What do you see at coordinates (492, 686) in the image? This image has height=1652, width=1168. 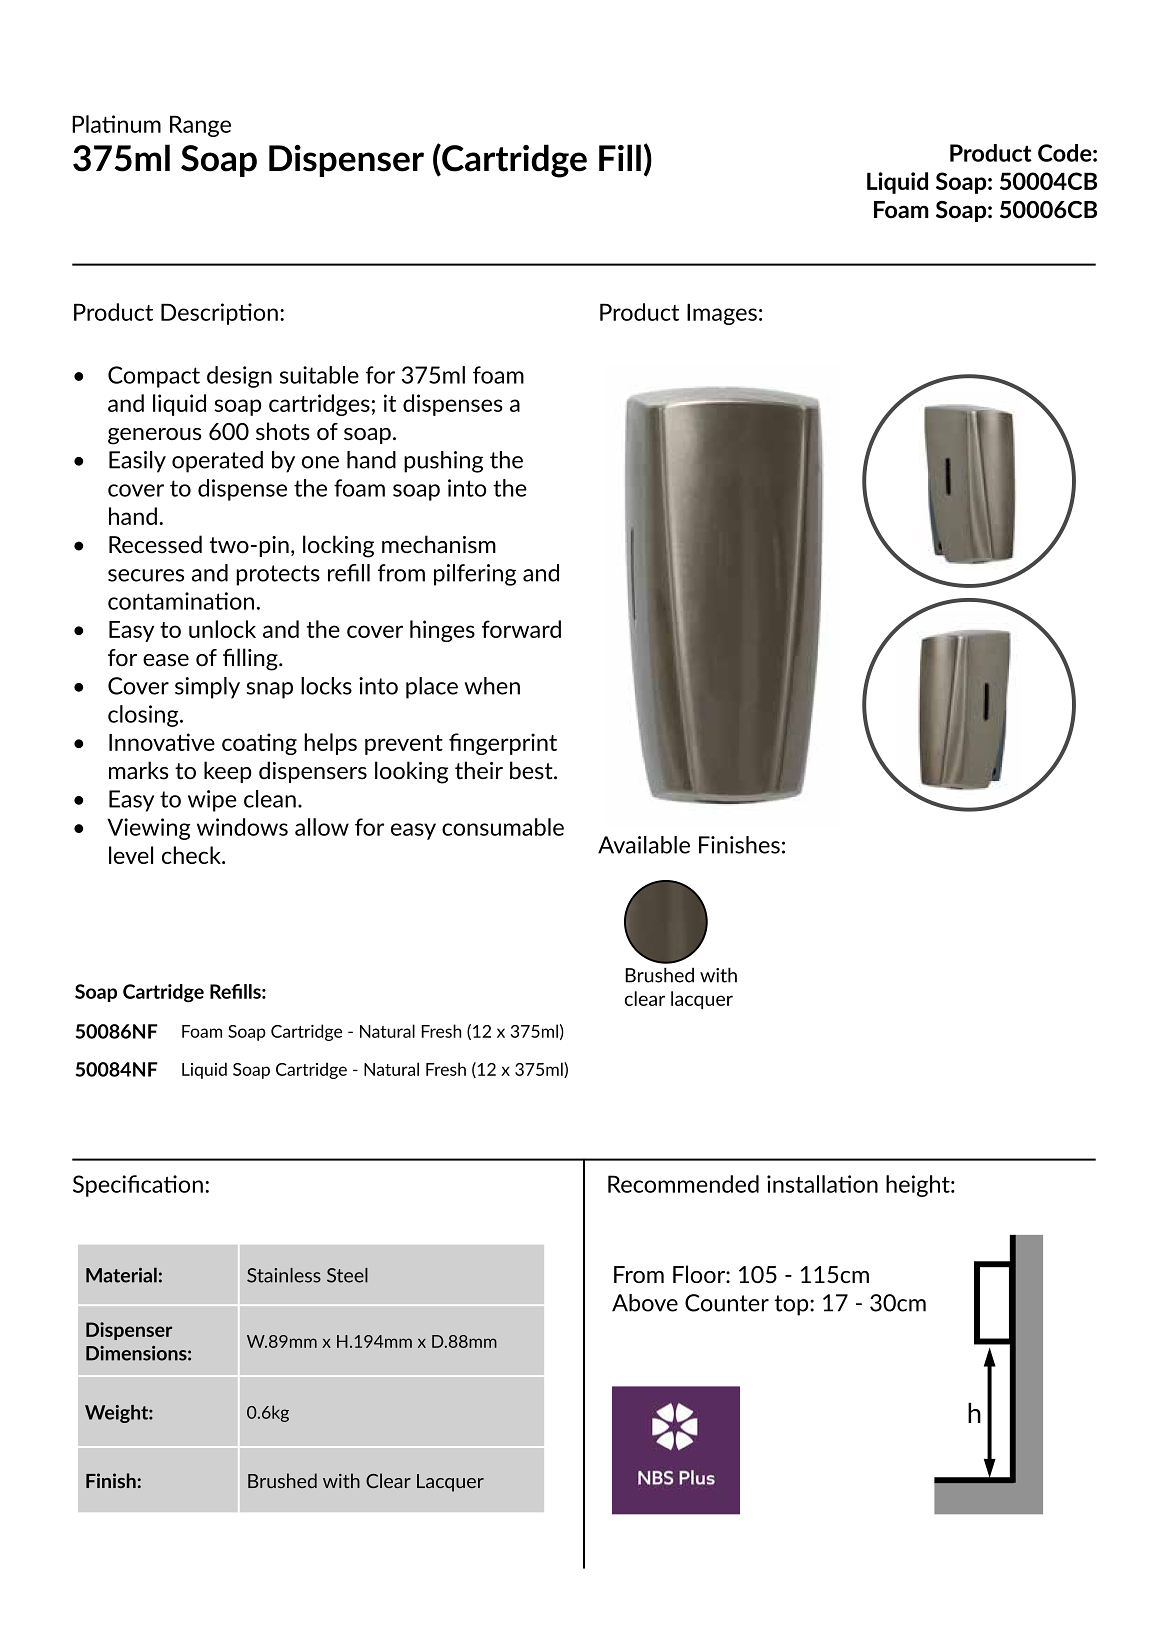 I see `when` at bounding box center [492, 686].
